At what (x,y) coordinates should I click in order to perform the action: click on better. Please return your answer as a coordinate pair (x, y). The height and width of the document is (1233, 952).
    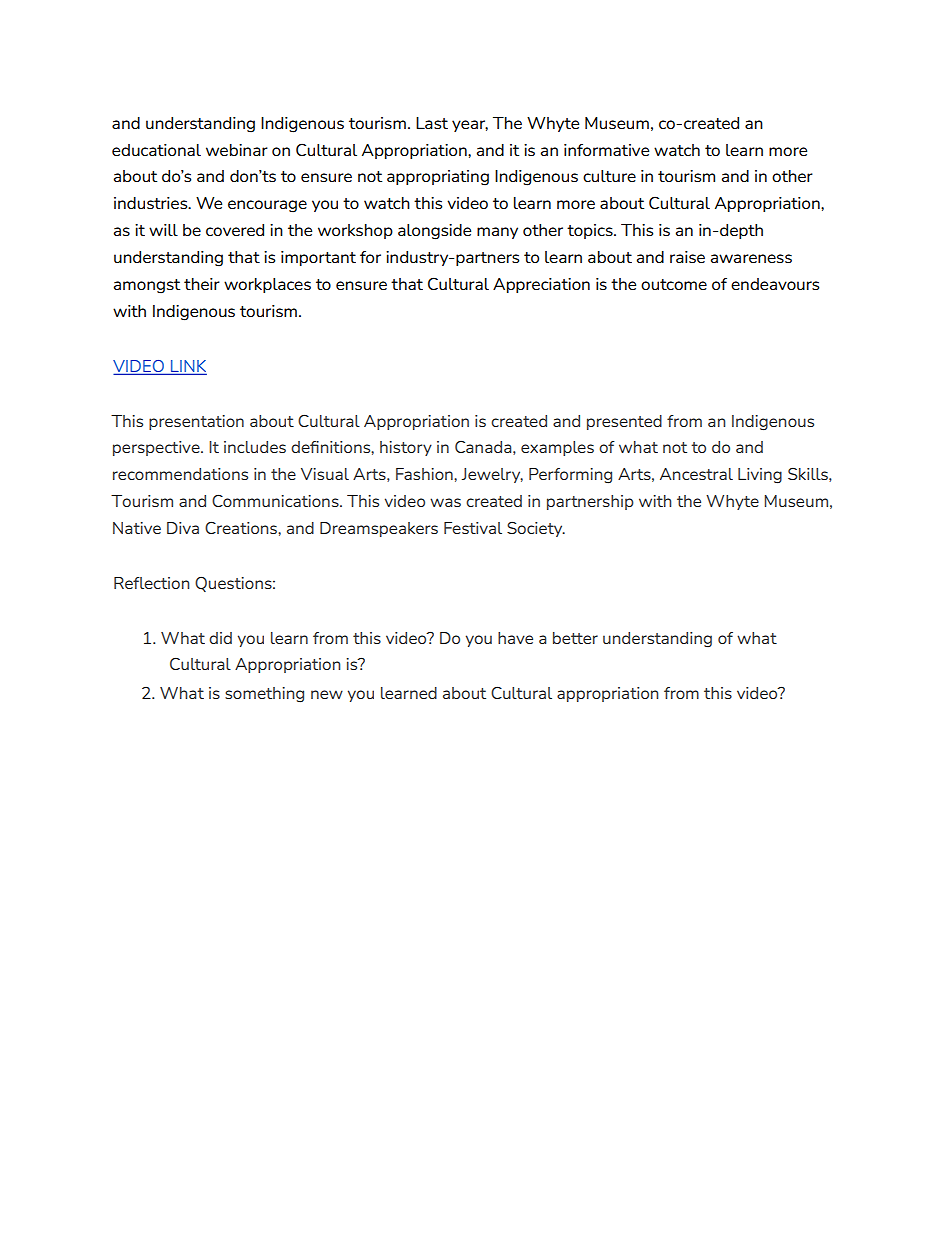
    Looking at the image, I should click on (575, 638).
